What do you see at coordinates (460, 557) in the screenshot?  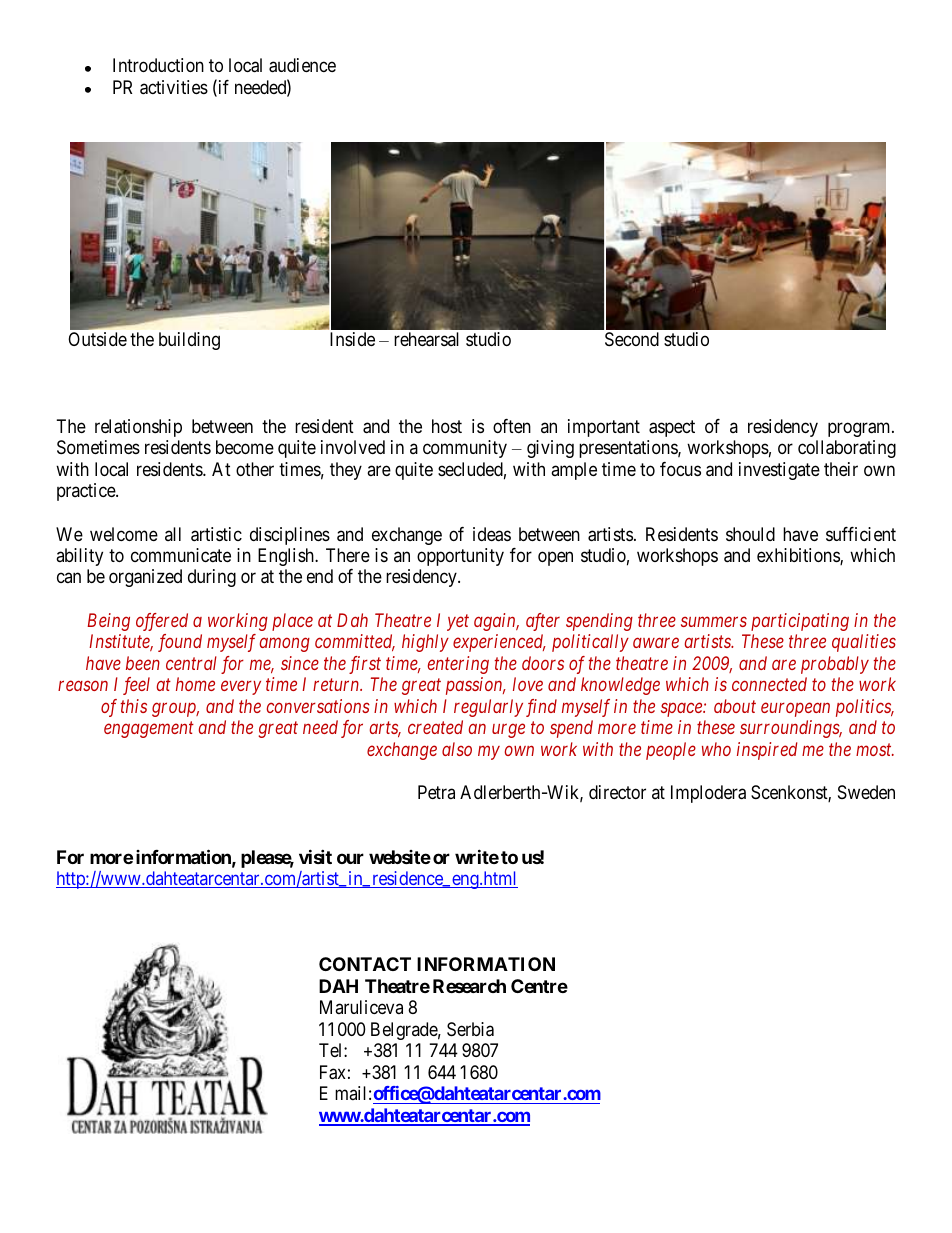 I see `opportunity` at bounding box center [460, 557].
